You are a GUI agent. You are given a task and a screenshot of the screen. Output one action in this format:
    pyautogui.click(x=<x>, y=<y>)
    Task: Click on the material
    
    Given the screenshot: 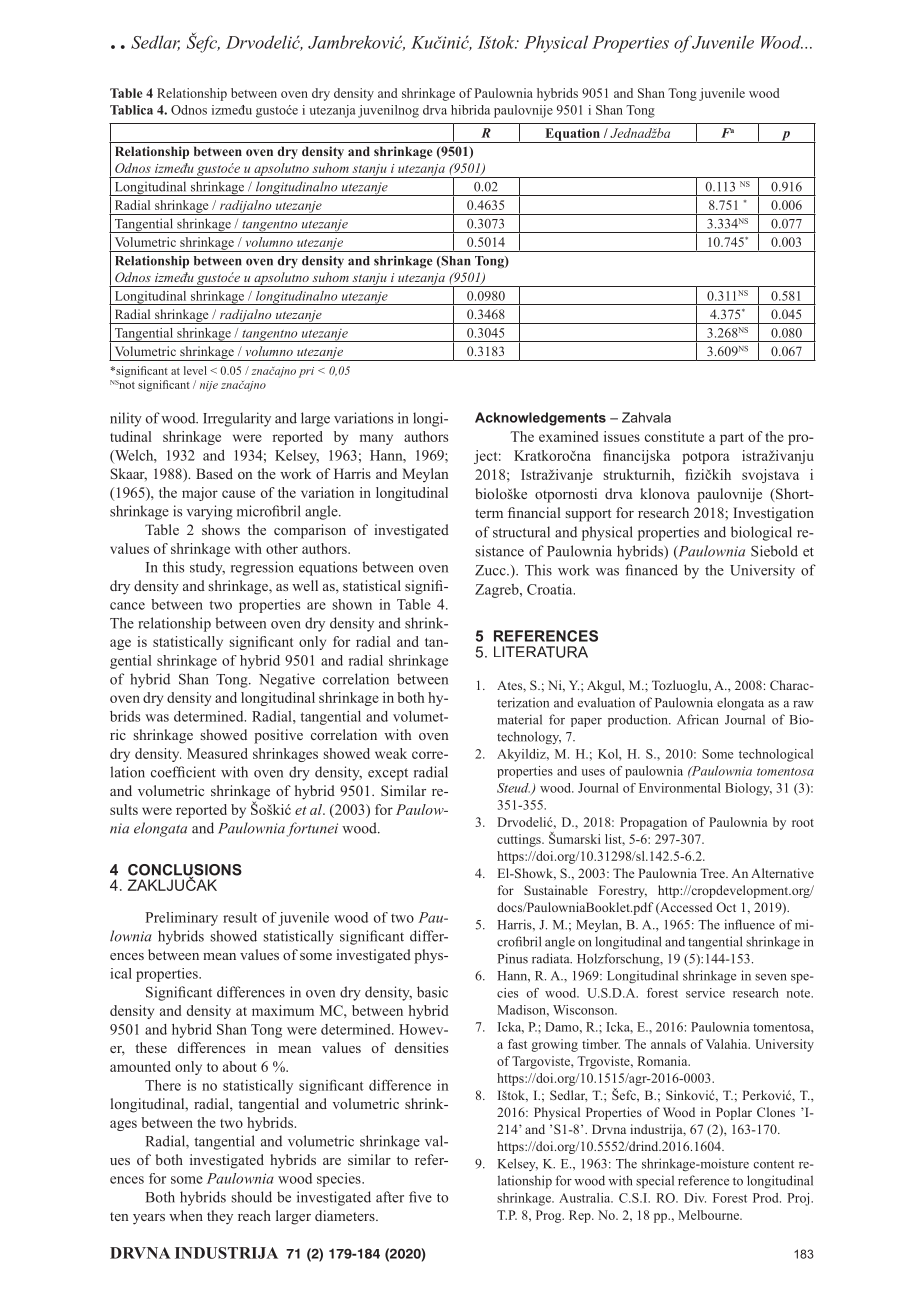 What is the action you would take?
    pyautogui.click(x=519, y=719)
